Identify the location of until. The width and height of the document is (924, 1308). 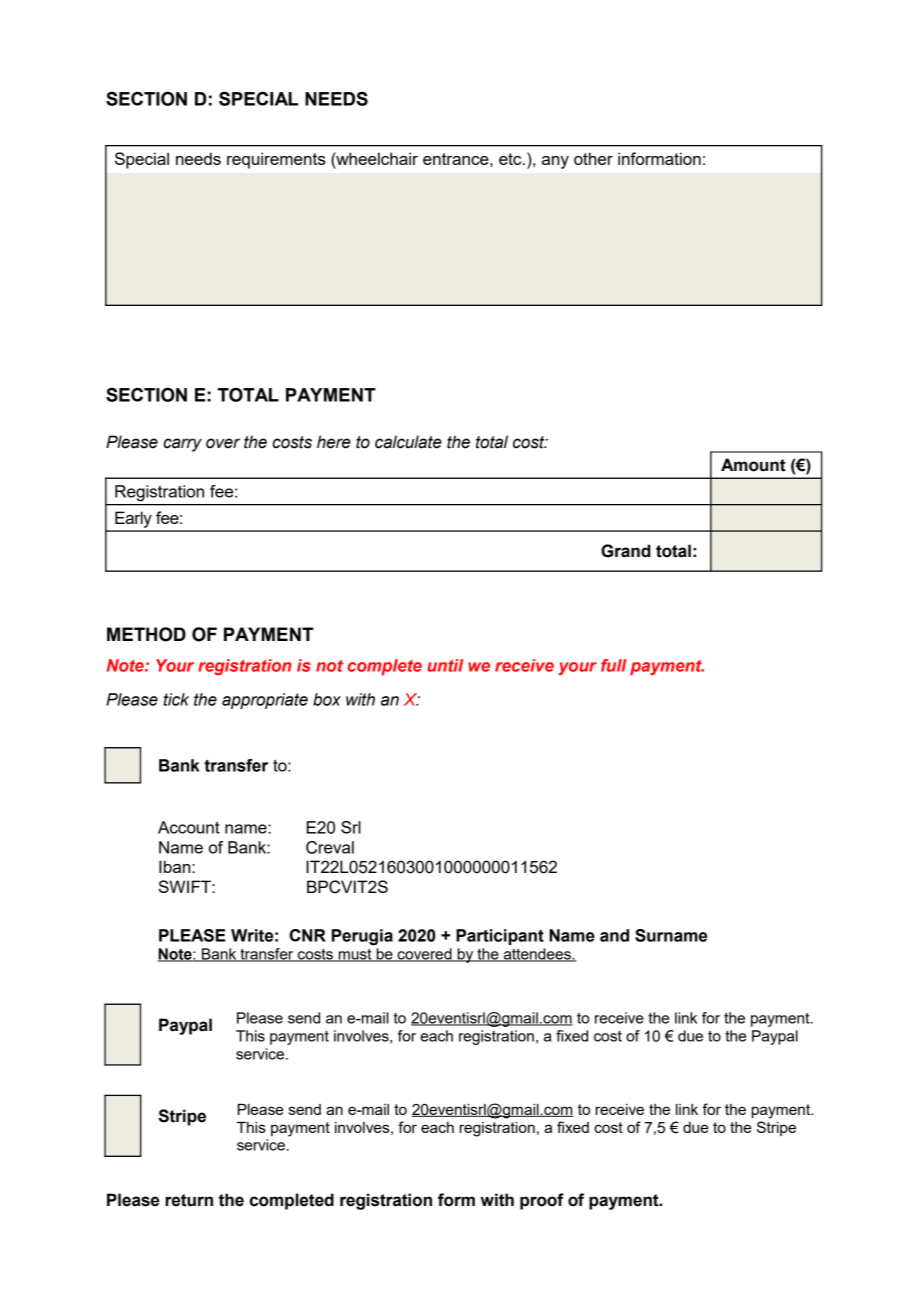
(445, 665).
